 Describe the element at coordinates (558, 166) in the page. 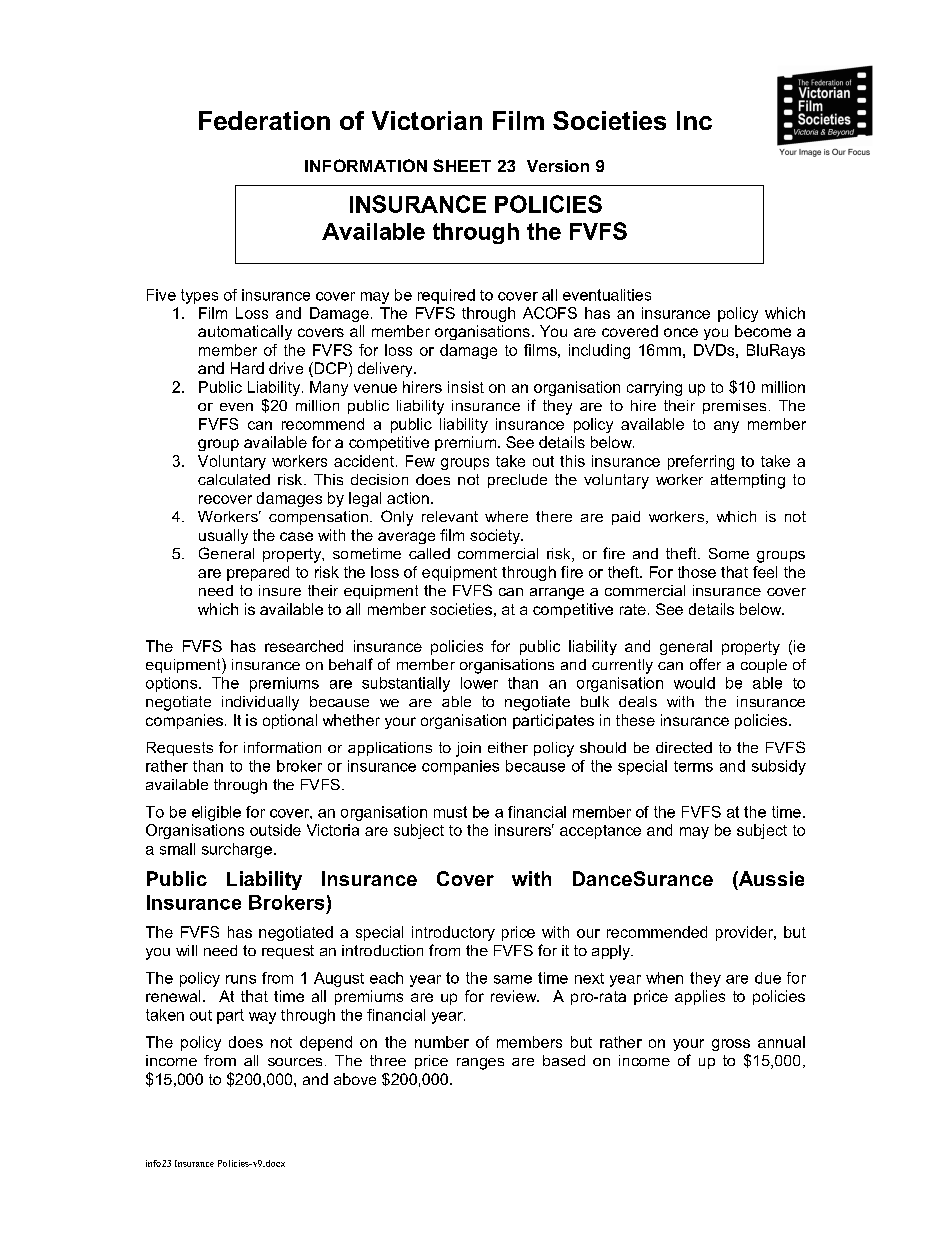

I see `Version` at that location.
